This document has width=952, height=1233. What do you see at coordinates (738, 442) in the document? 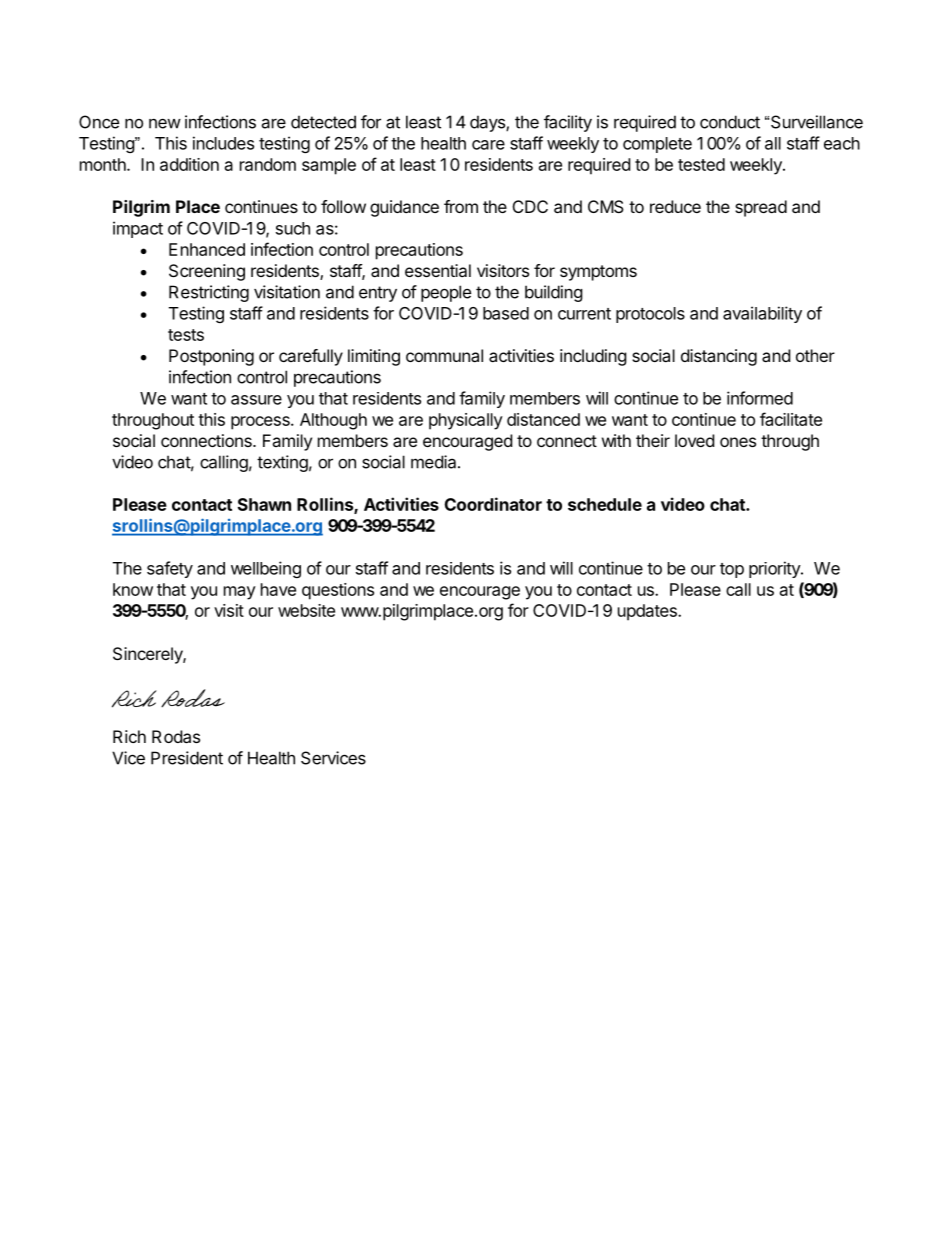
I see `ones` at bounding box center [738, 442].
